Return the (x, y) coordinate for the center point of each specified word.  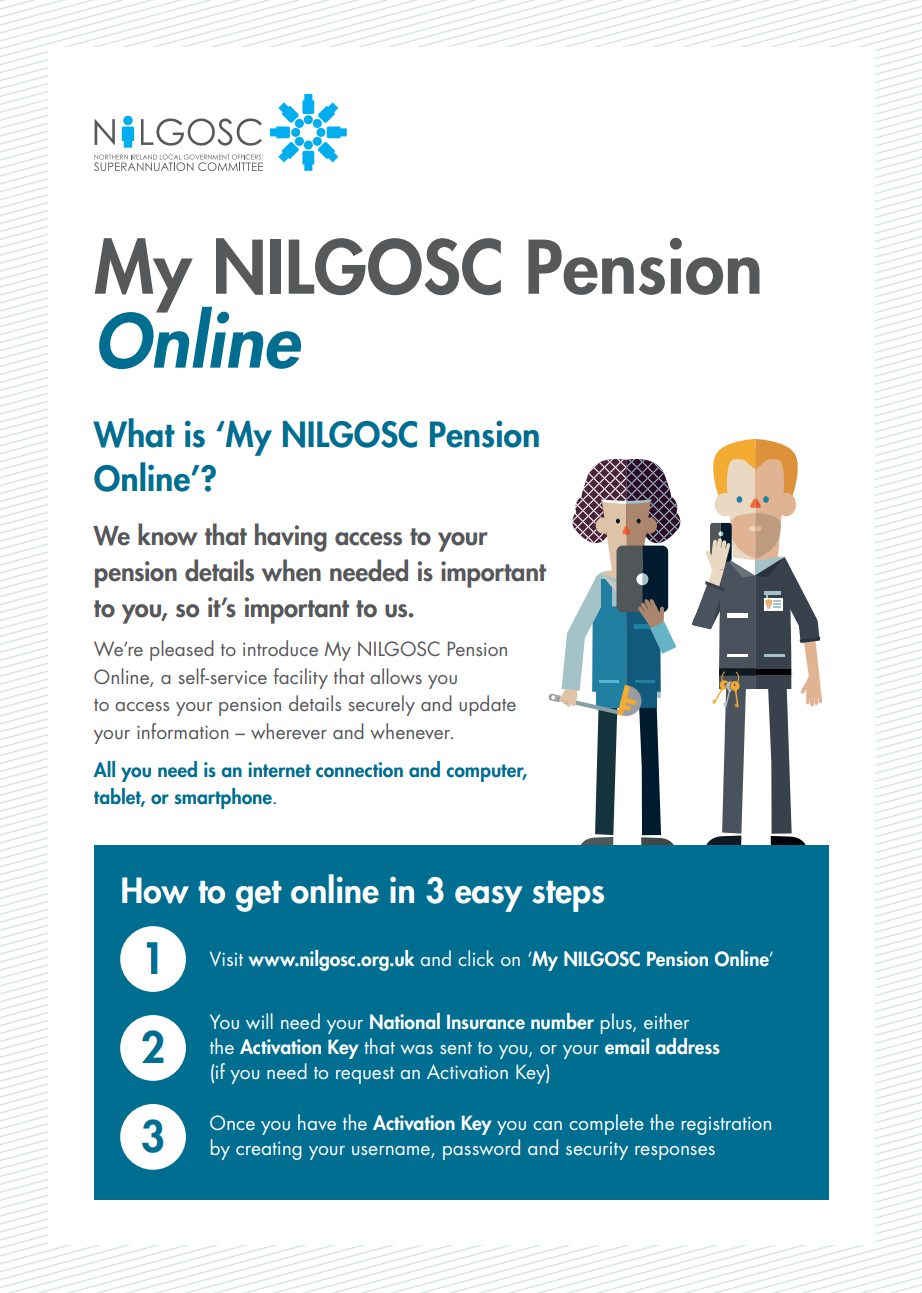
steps (568, 896)
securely (381, 705)
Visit (226, 958)
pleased (182, 650)
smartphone (224, 798)
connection (359, 770)
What (134, 433)
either (666, 1021)
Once (232, 1122)
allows (396, 676)
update (487, 705)
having (291, 537)
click (476, 958)
